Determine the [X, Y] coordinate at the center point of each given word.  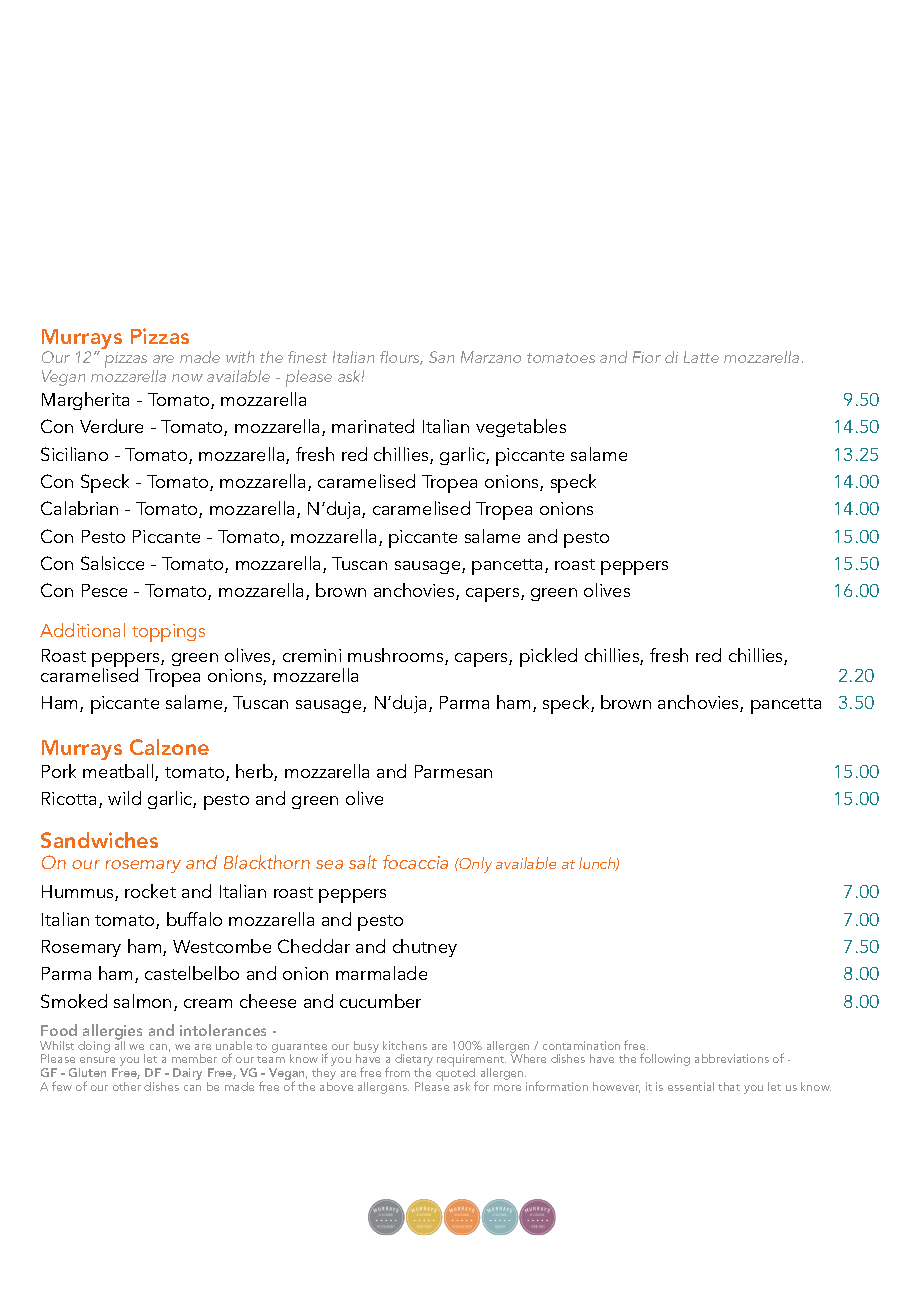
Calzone [169, 747]
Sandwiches [99, 840]
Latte [701, 357]
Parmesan [453, 771]
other [127, 1086]
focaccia [415, 862]
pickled [548, 657]
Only [475, 865]
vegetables [521, 428]
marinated [373, 426]
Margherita [85, 401]
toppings [168, 633]
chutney [425, 948]
